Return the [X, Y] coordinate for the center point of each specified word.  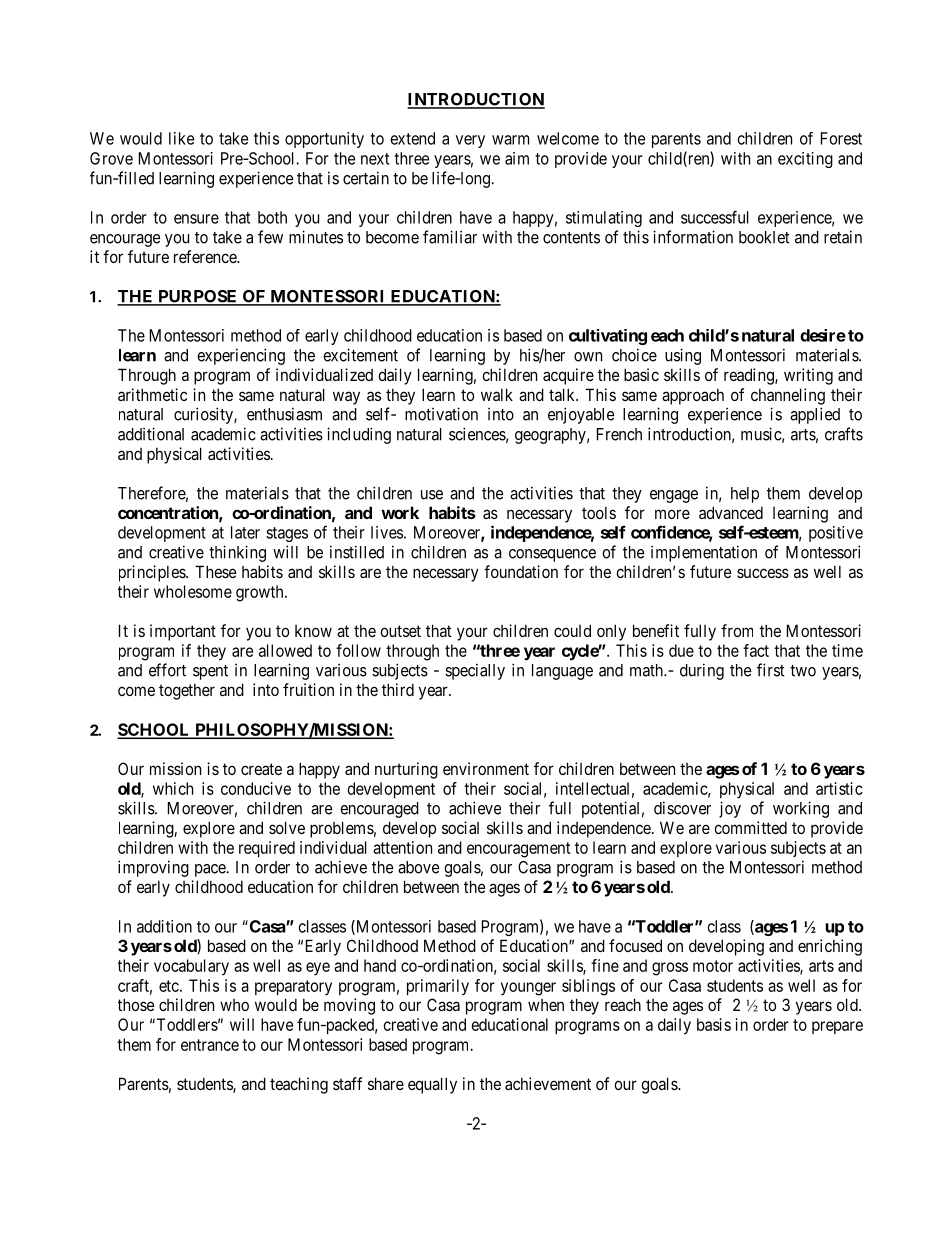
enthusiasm [284, 414]
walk [497, 394]
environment [486, 768]
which [173, 788]
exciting [805, 160]
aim [517, 158]
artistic [839, 788]
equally [432, 1085]
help [745, 495]
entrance [210, 1045]
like [181, 138]
